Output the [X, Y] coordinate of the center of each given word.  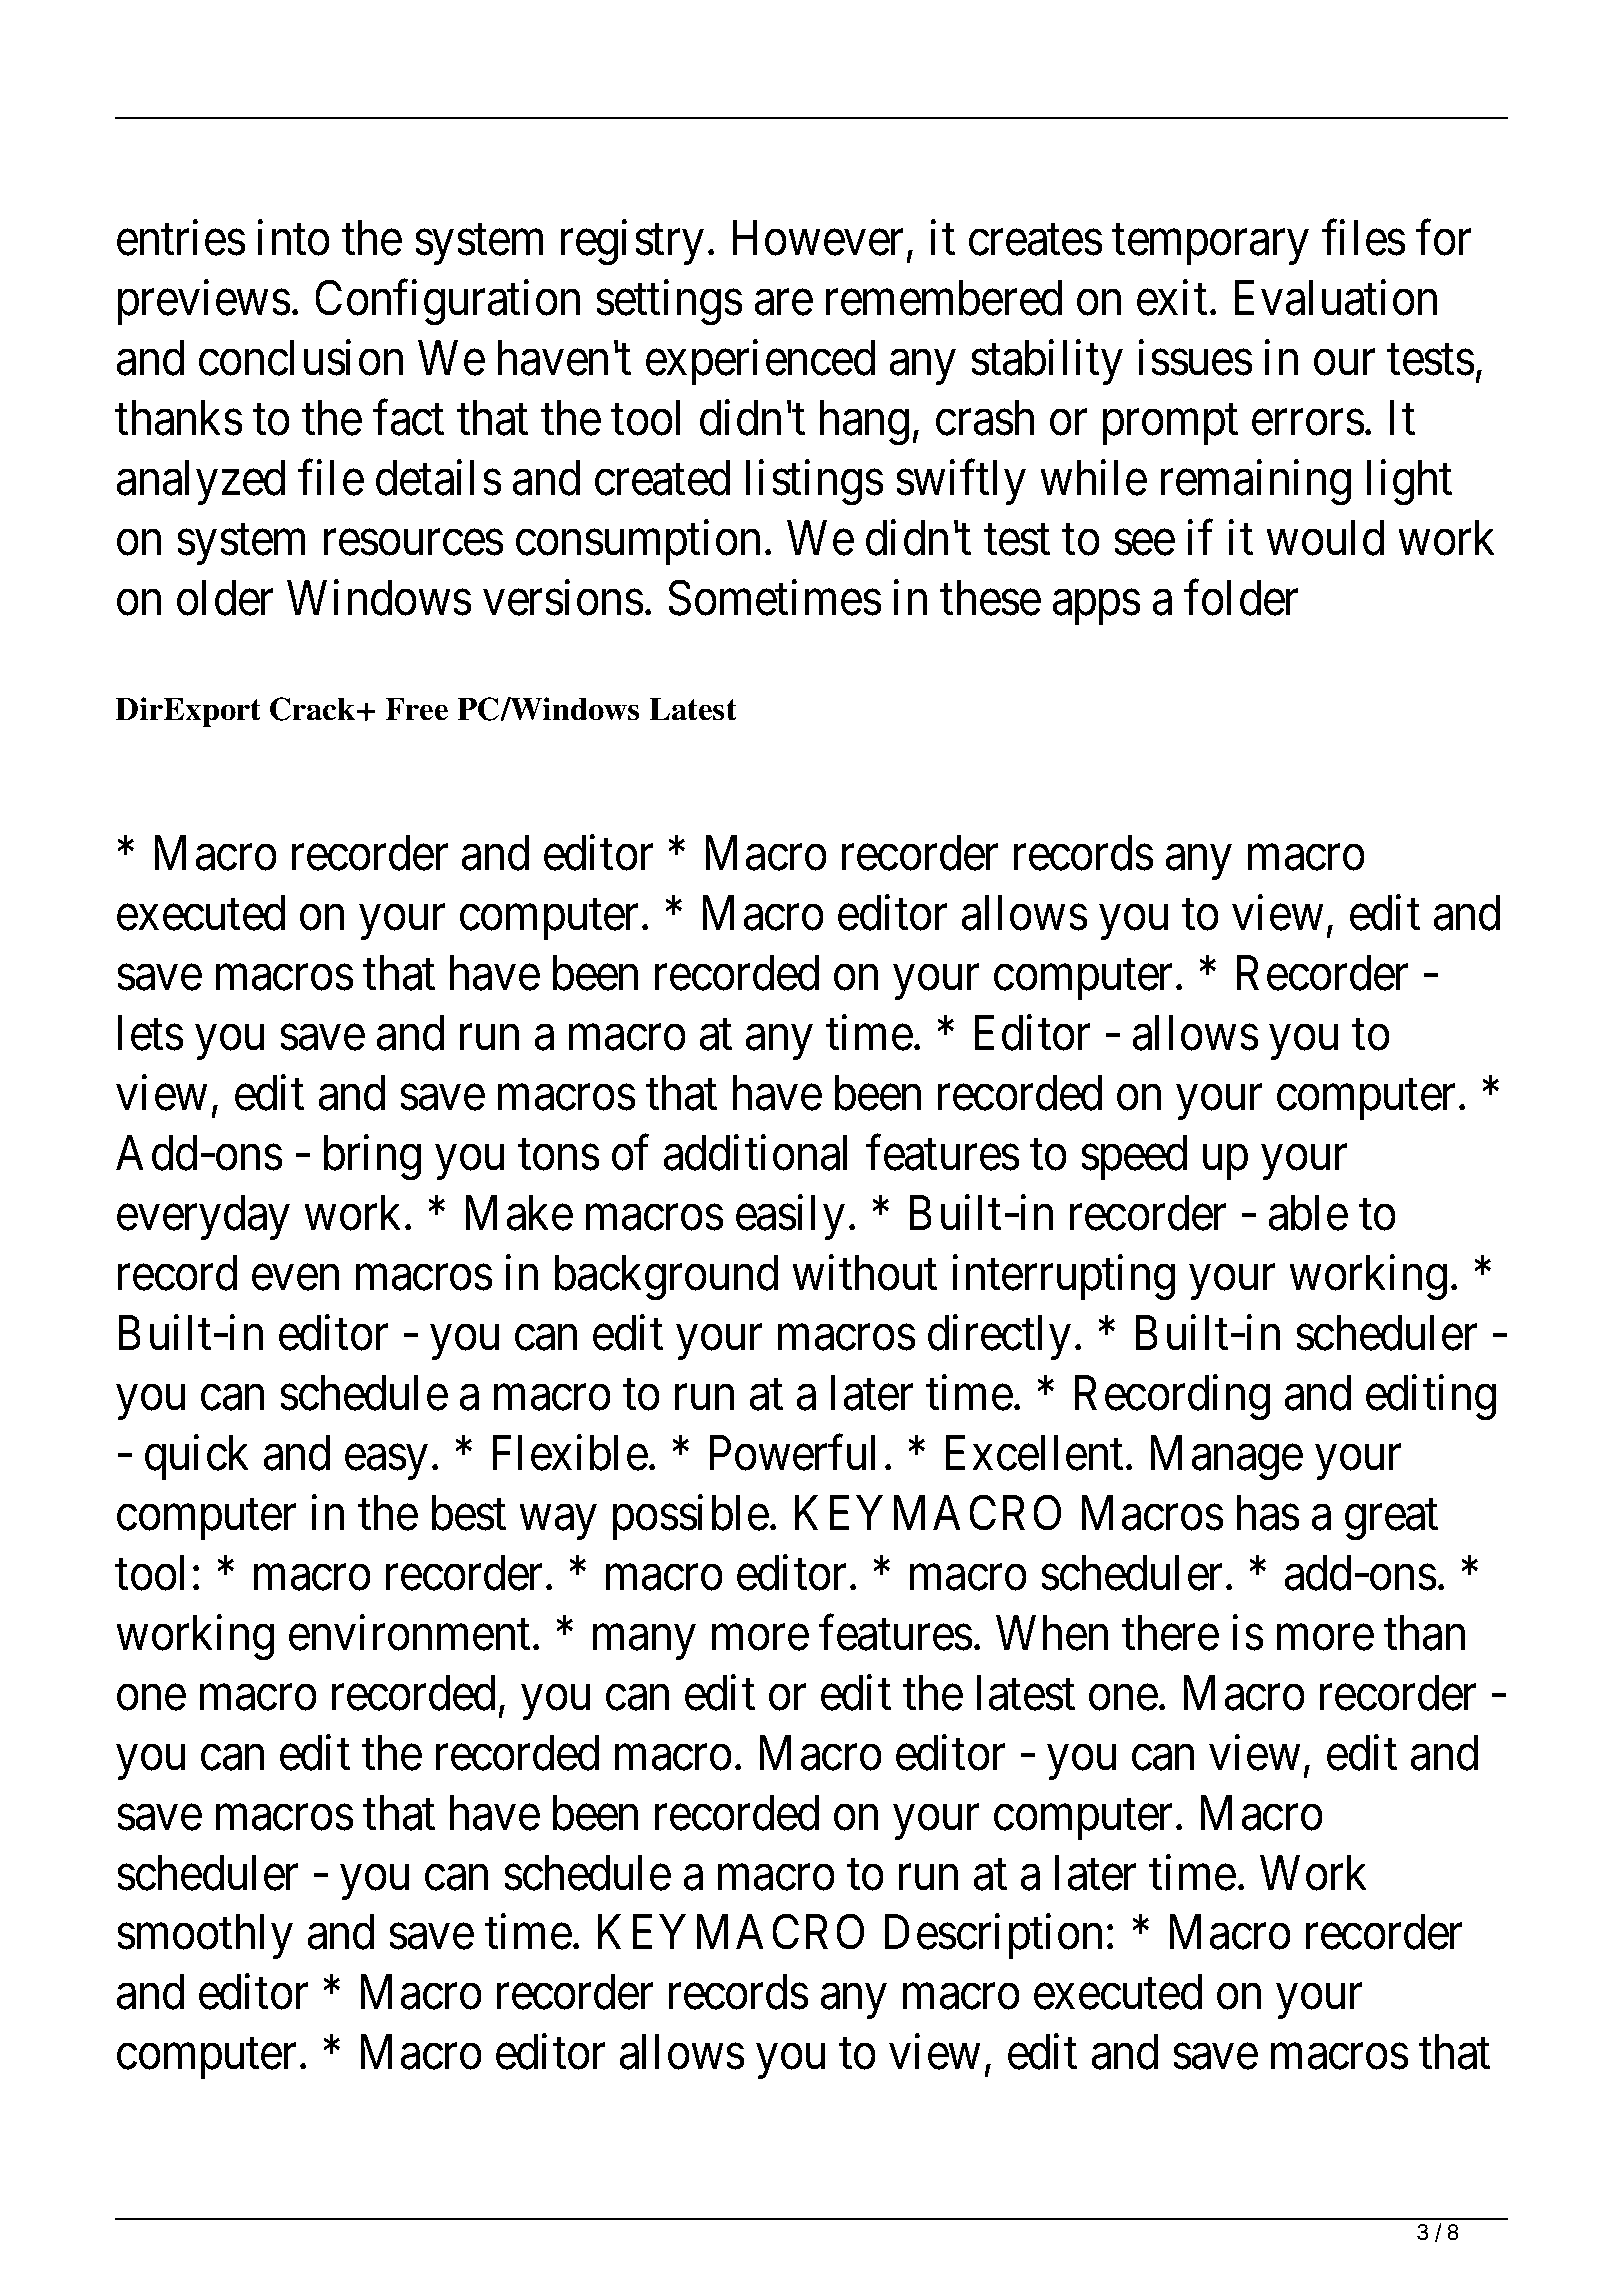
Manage [1226, 1458]
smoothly [205, 1937]
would [1325, 538]
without [864, 1273]
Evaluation [1335, 298]
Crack [314, 709]
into [293, 238]
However [817, 238]
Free [416, 709]
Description [993, 1937]
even [295, 1278]
